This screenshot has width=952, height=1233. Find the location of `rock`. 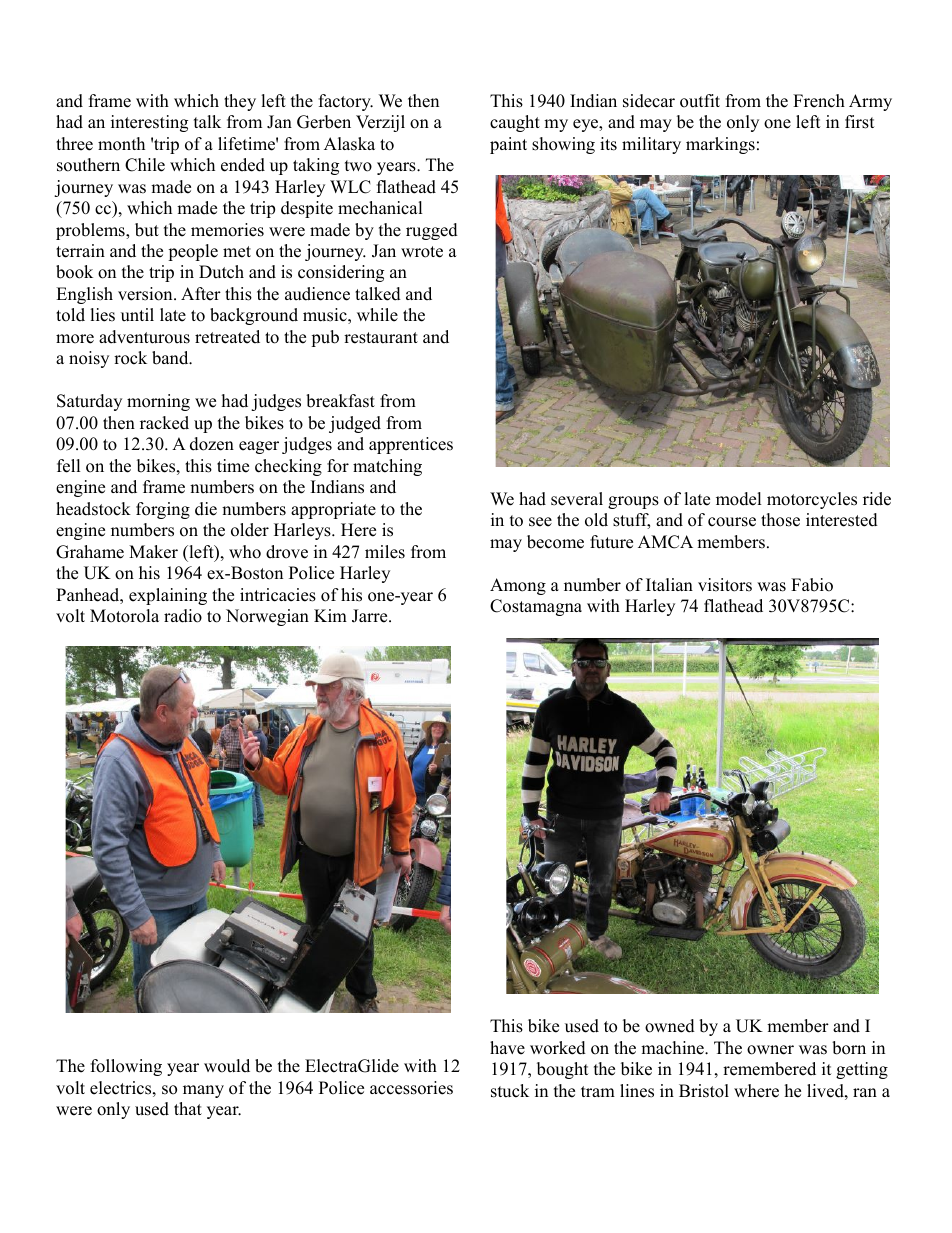

rock is located at coordinates (130, 358).
